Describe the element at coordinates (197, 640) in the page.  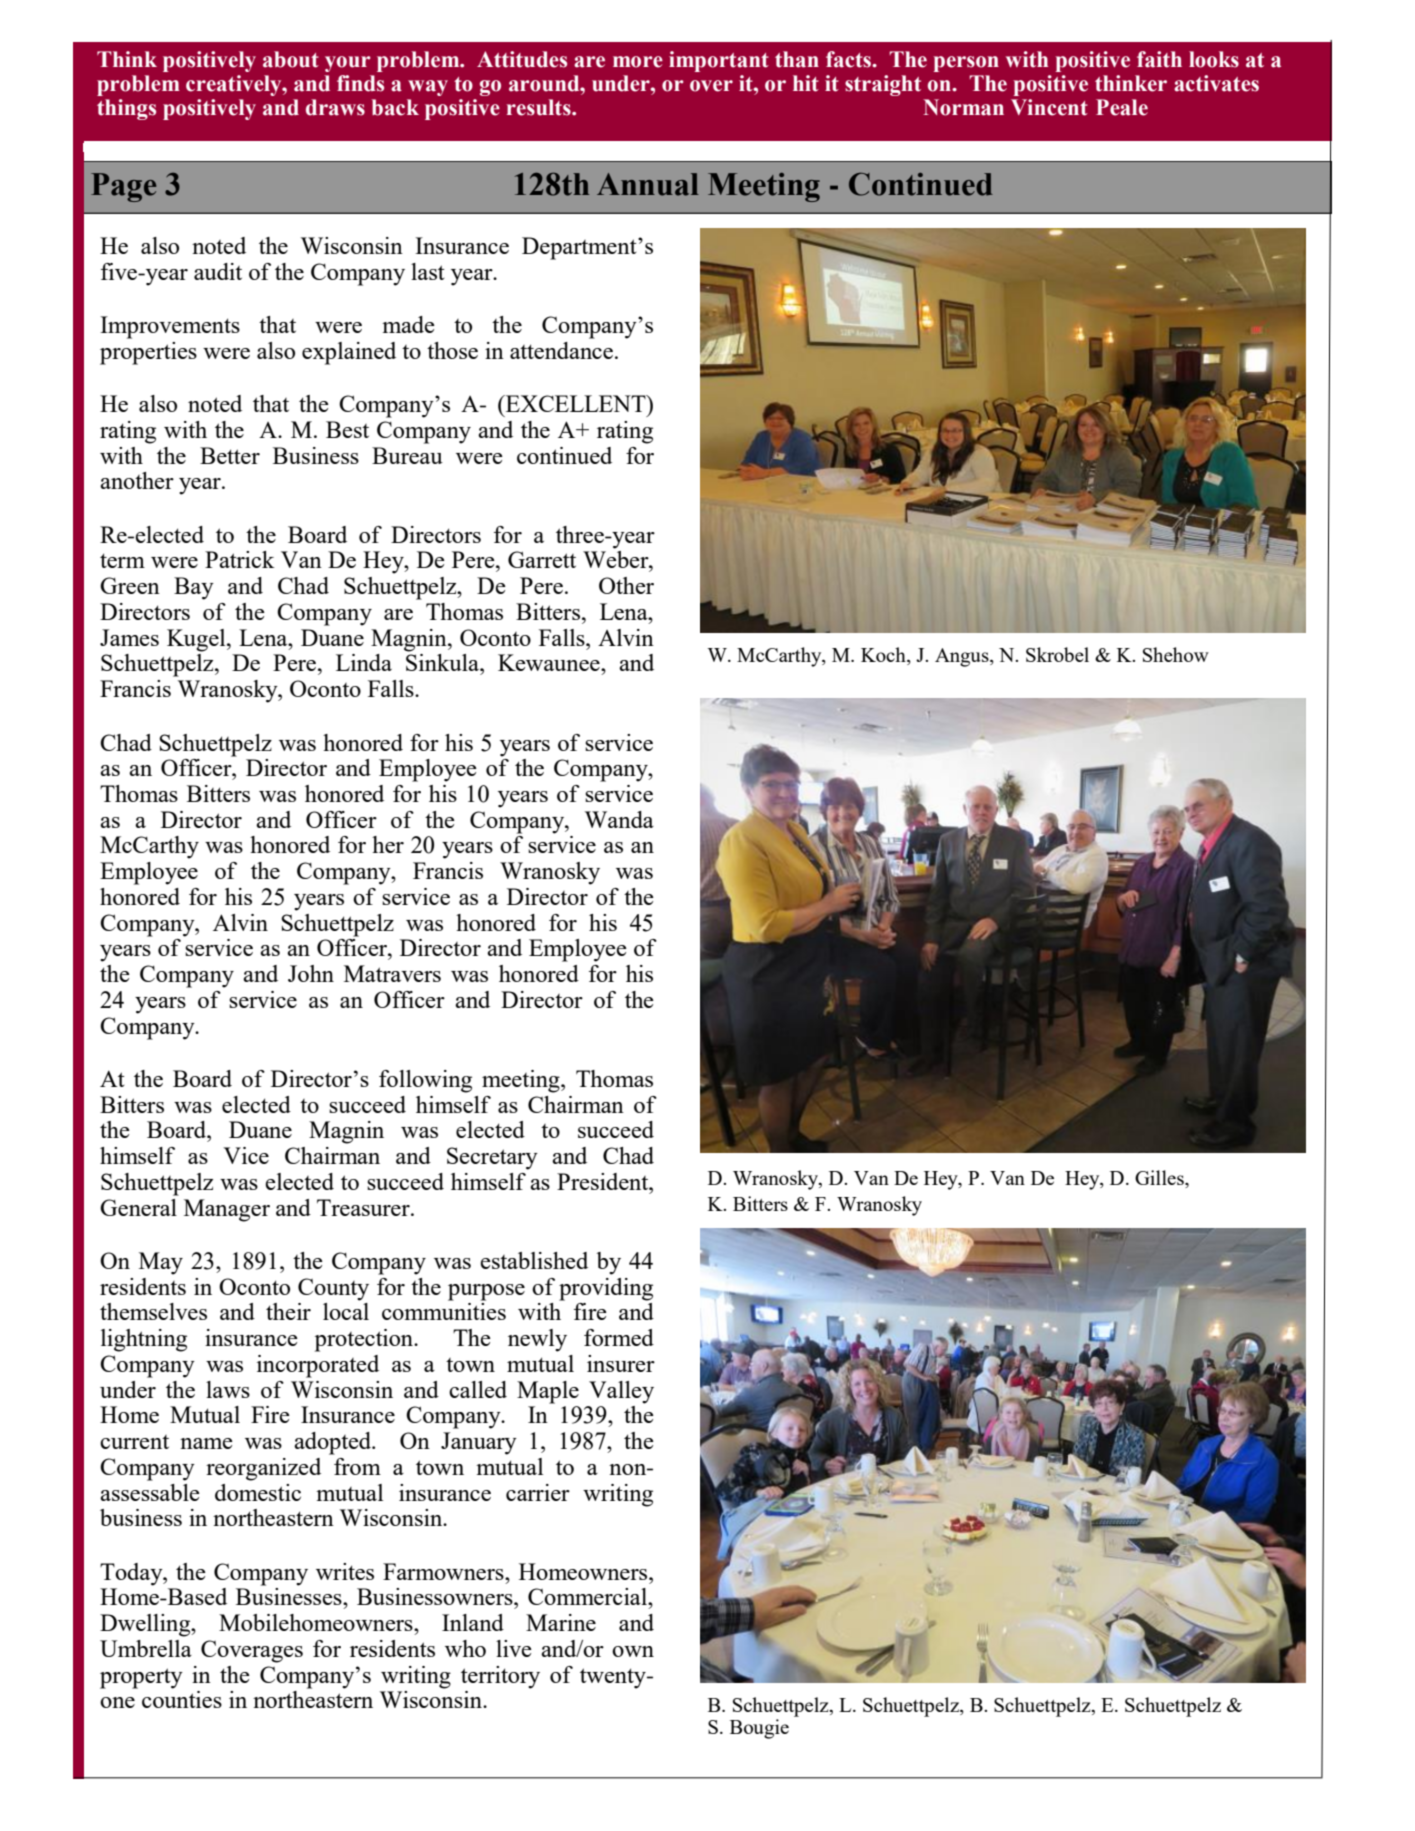
I see `Kugel` at that location.
